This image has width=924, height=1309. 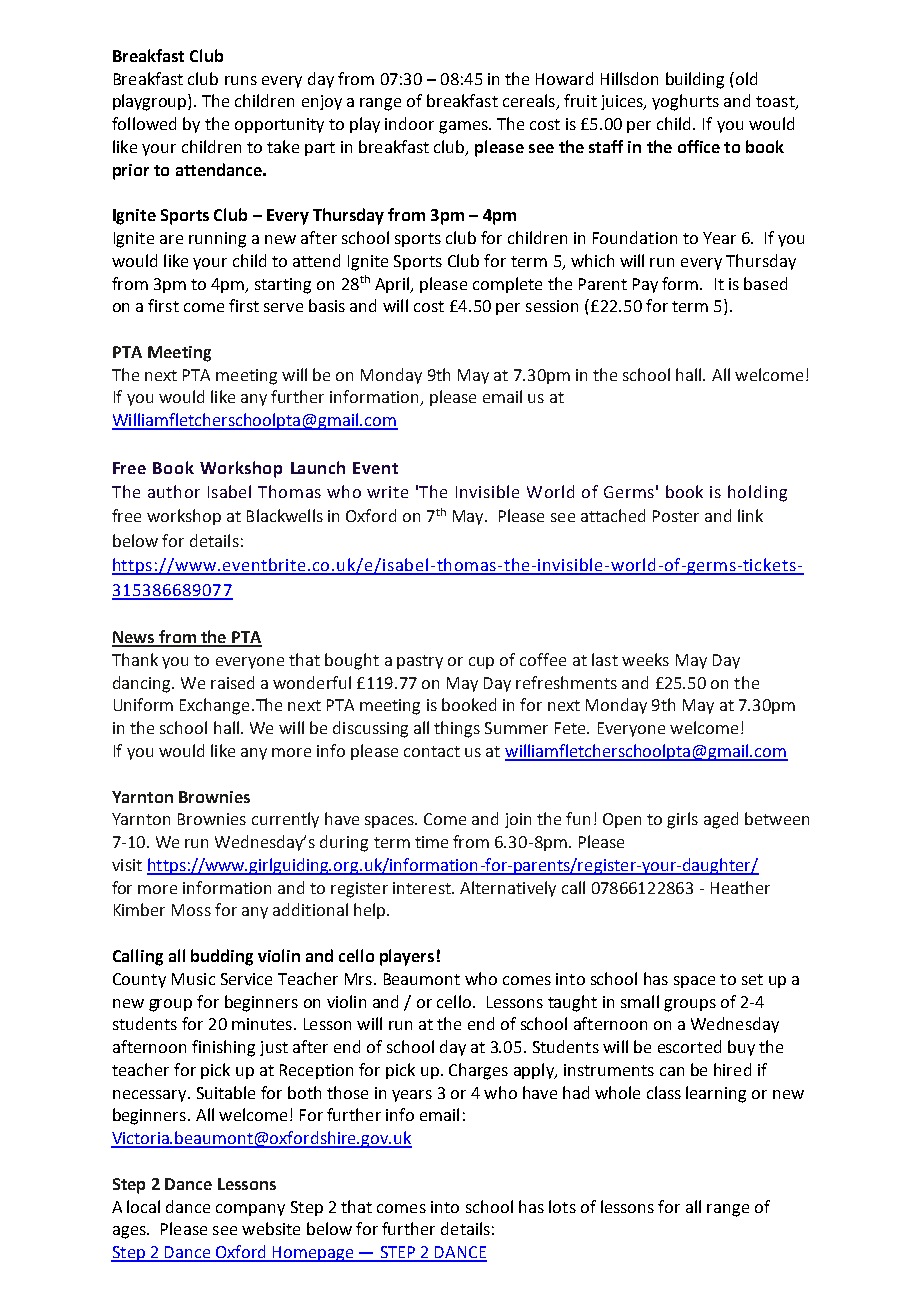 What do you see at coordinates (464, 127) in the image?
I see `games` at bounding box center [464, 127].
